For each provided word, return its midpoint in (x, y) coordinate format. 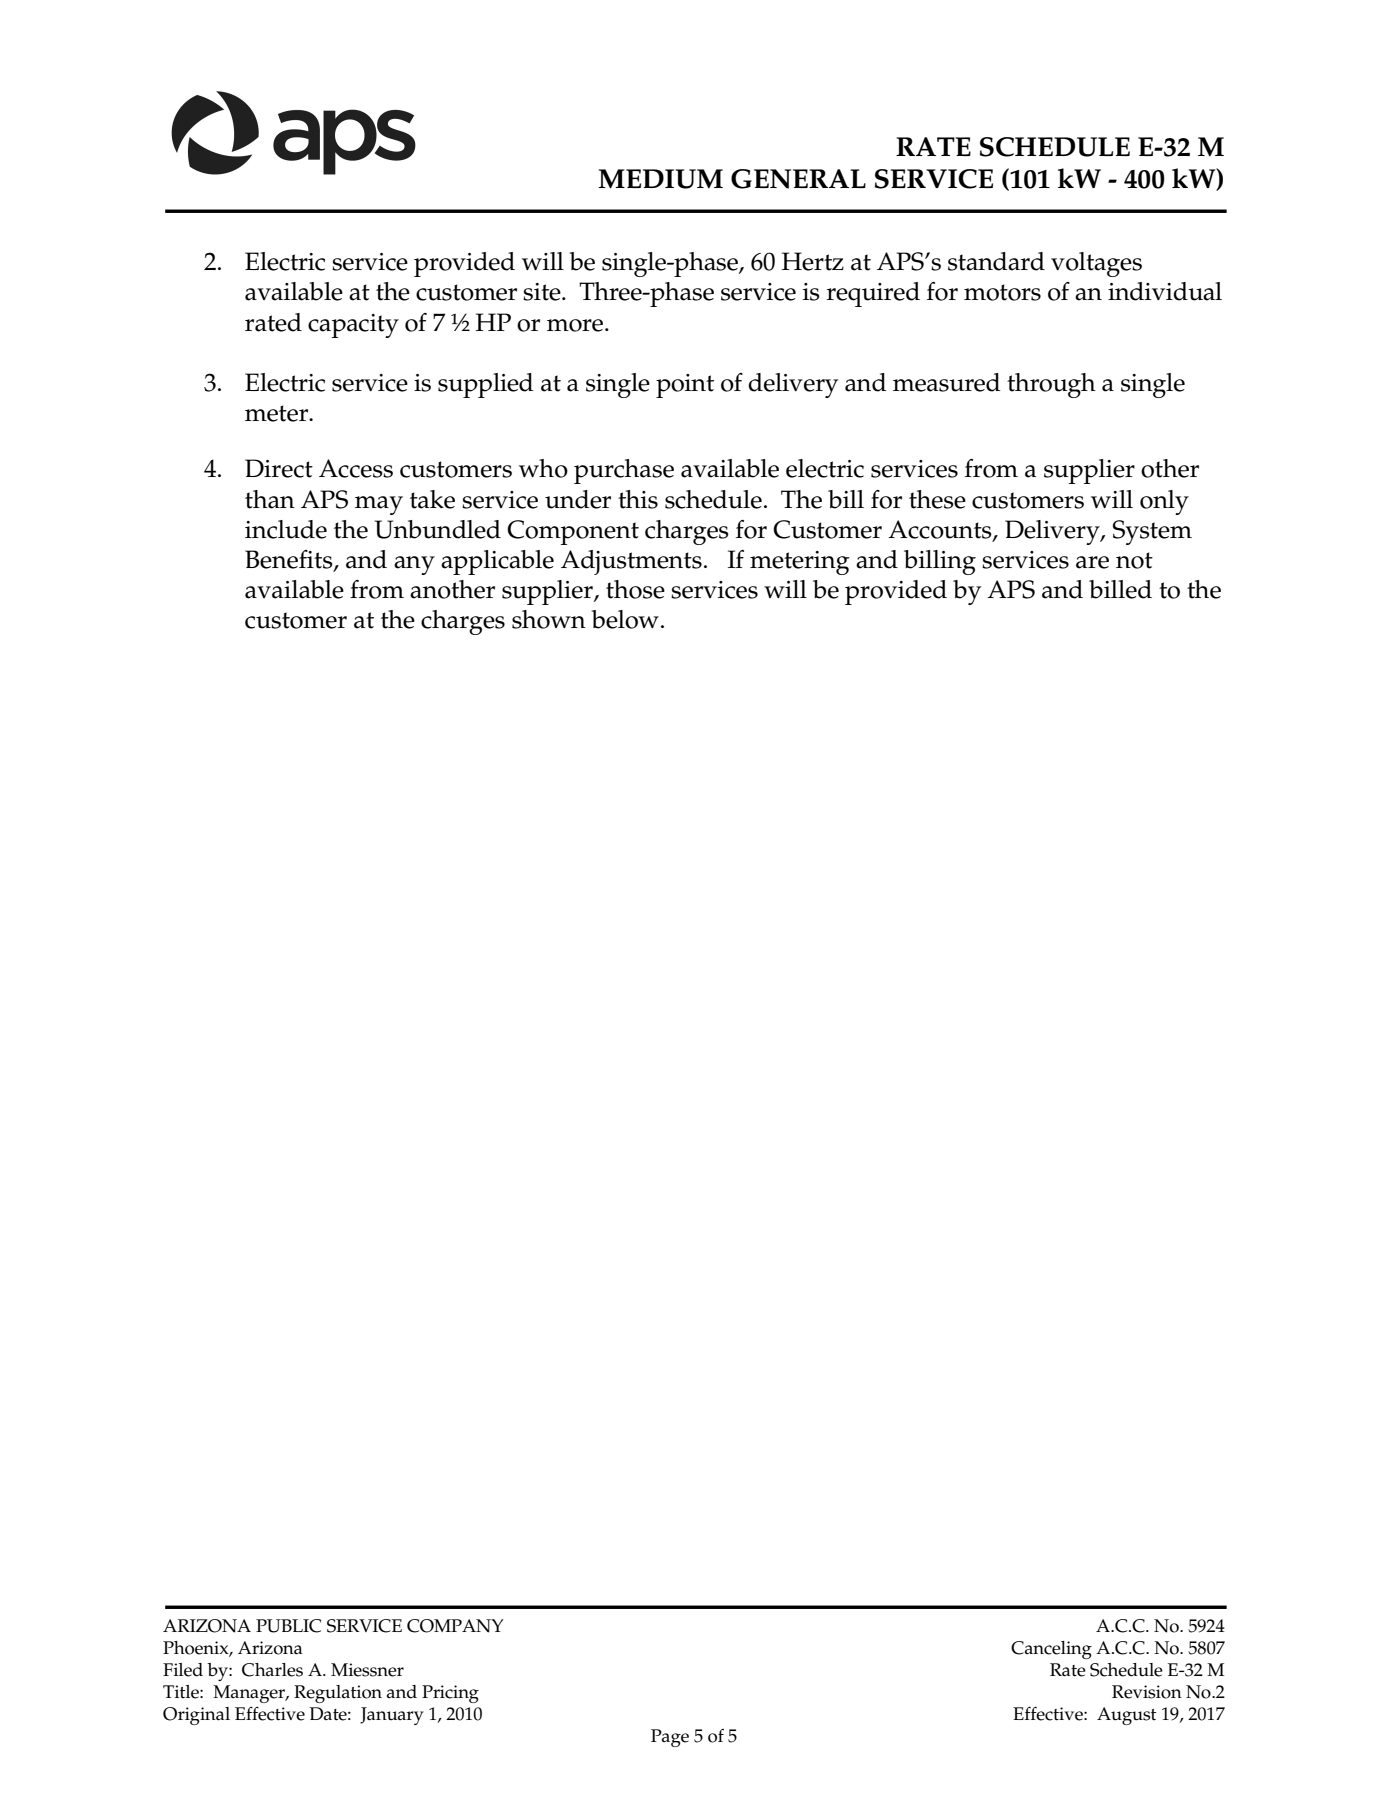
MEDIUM (660, 179)
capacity (353, 326)
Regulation (338, 1694)
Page (670, 1738)
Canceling (1051, 1650)
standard (996, 261)
